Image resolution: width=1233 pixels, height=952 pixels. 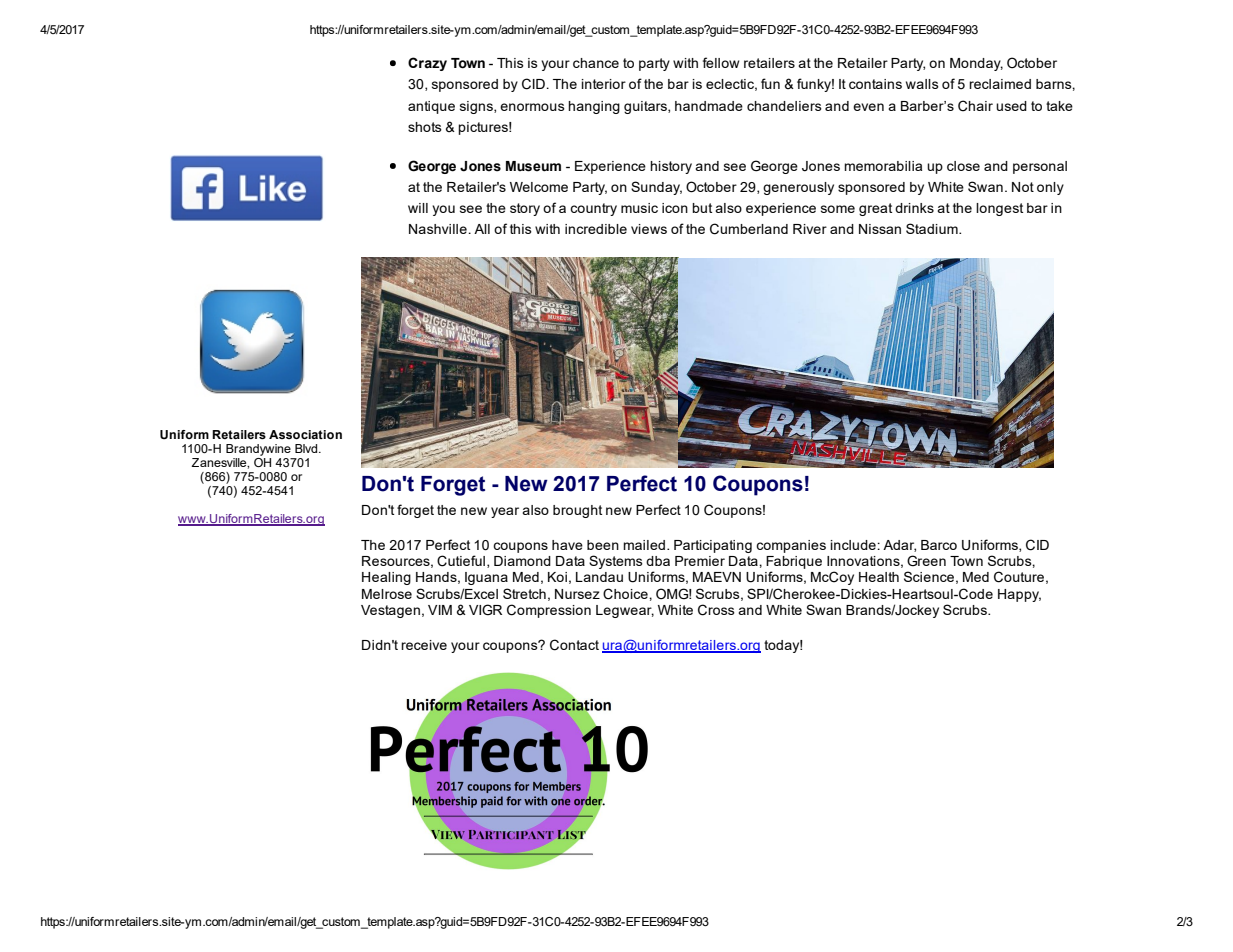 I want to click on Crazy, so click(x=427, y=64).
